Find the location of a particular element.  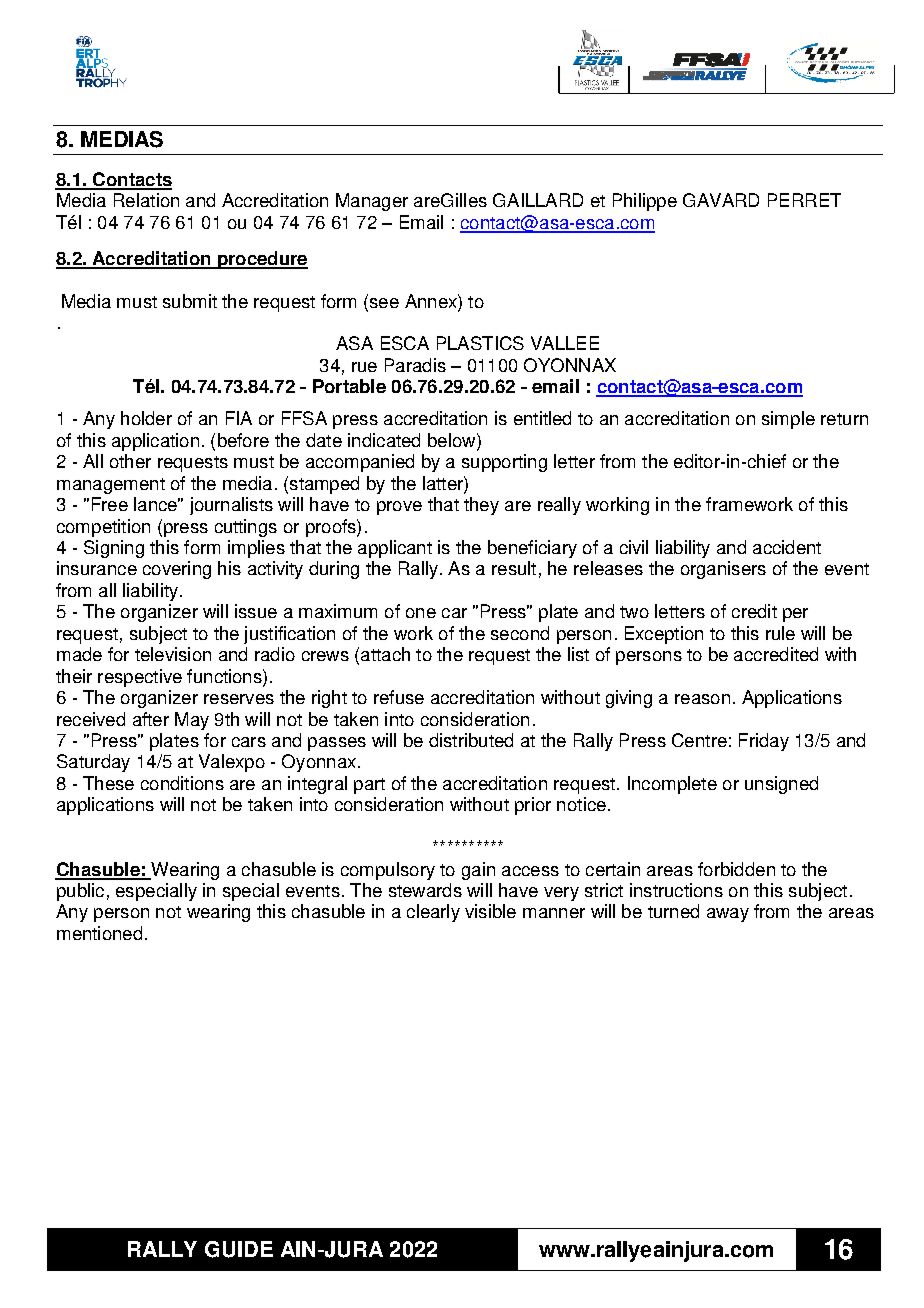

forbidden is located at coordinates (736, 869).
